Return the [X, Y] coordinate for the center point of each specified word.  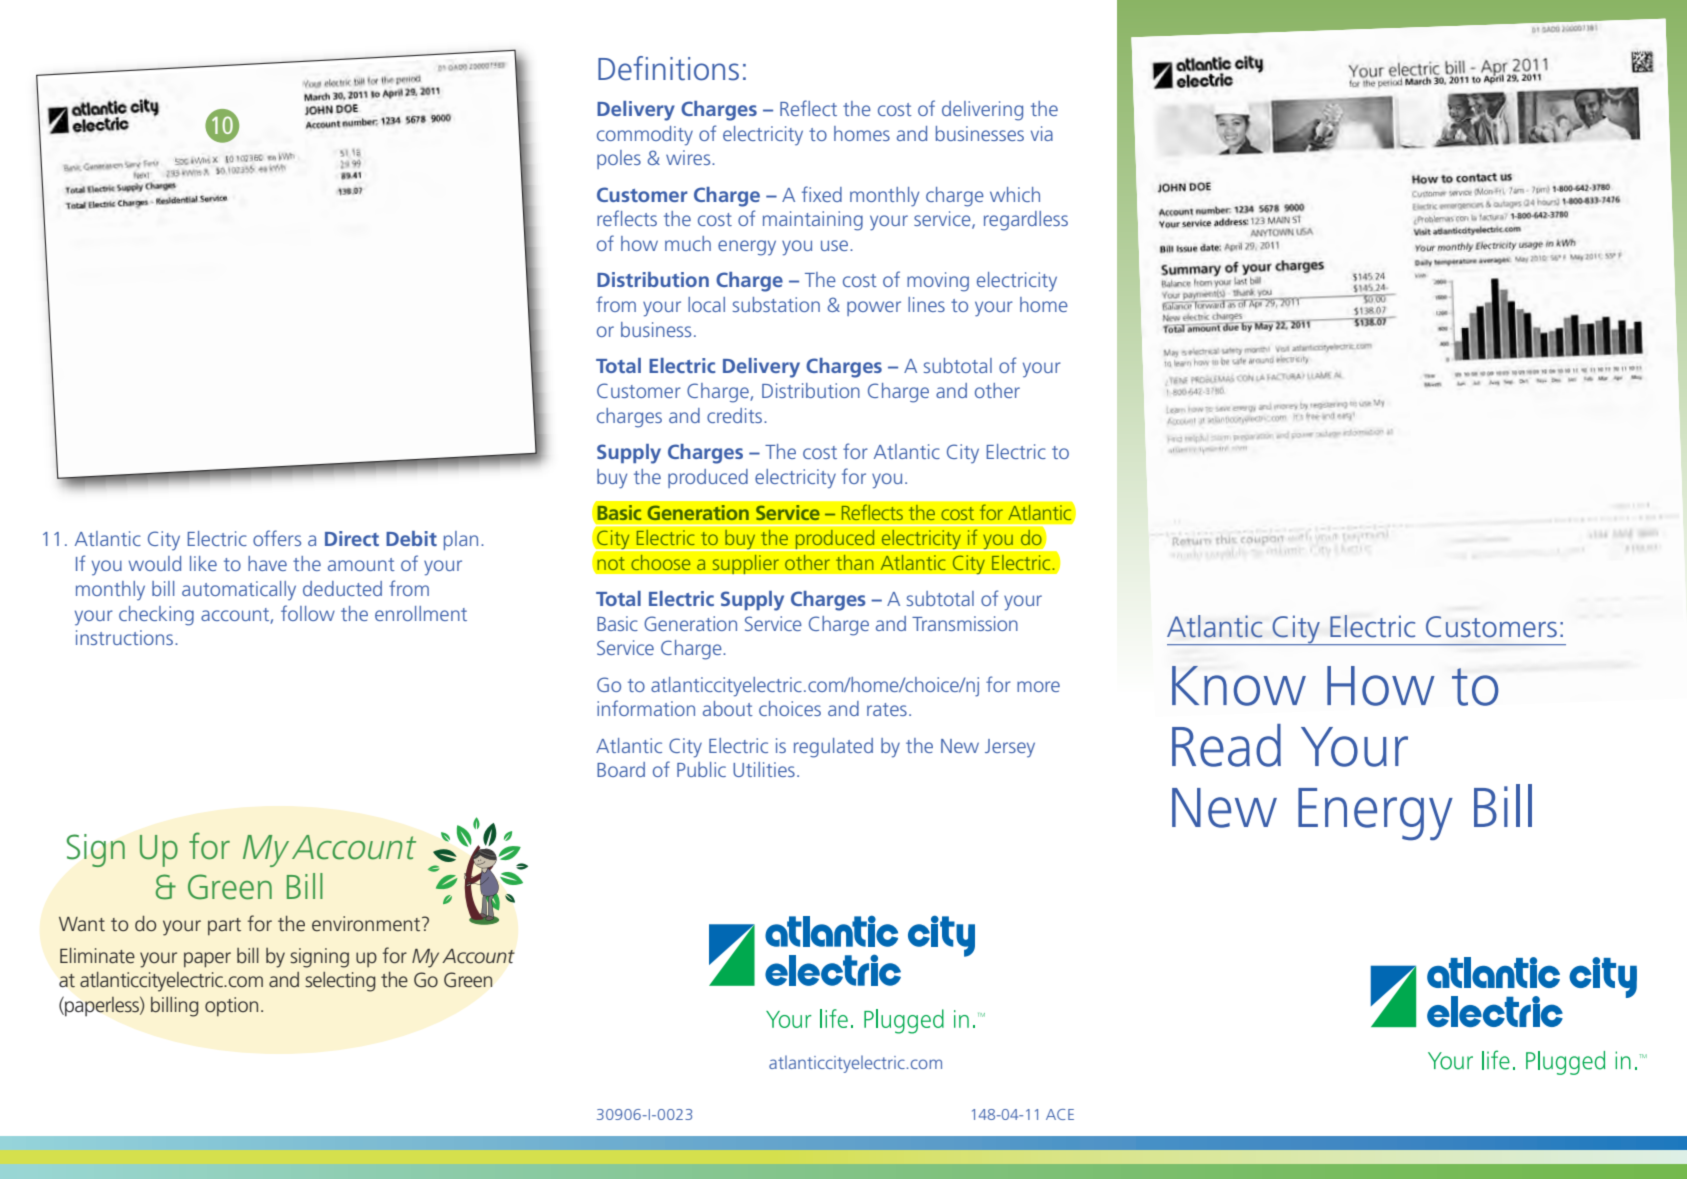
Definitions [668, 68]
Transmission [965, 623]
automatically [239, 591]
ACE [1060, 1114]
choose [661, 562]
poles [619, 159]
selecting [340, 982]
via [1042, 133]
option [231, 1006]
